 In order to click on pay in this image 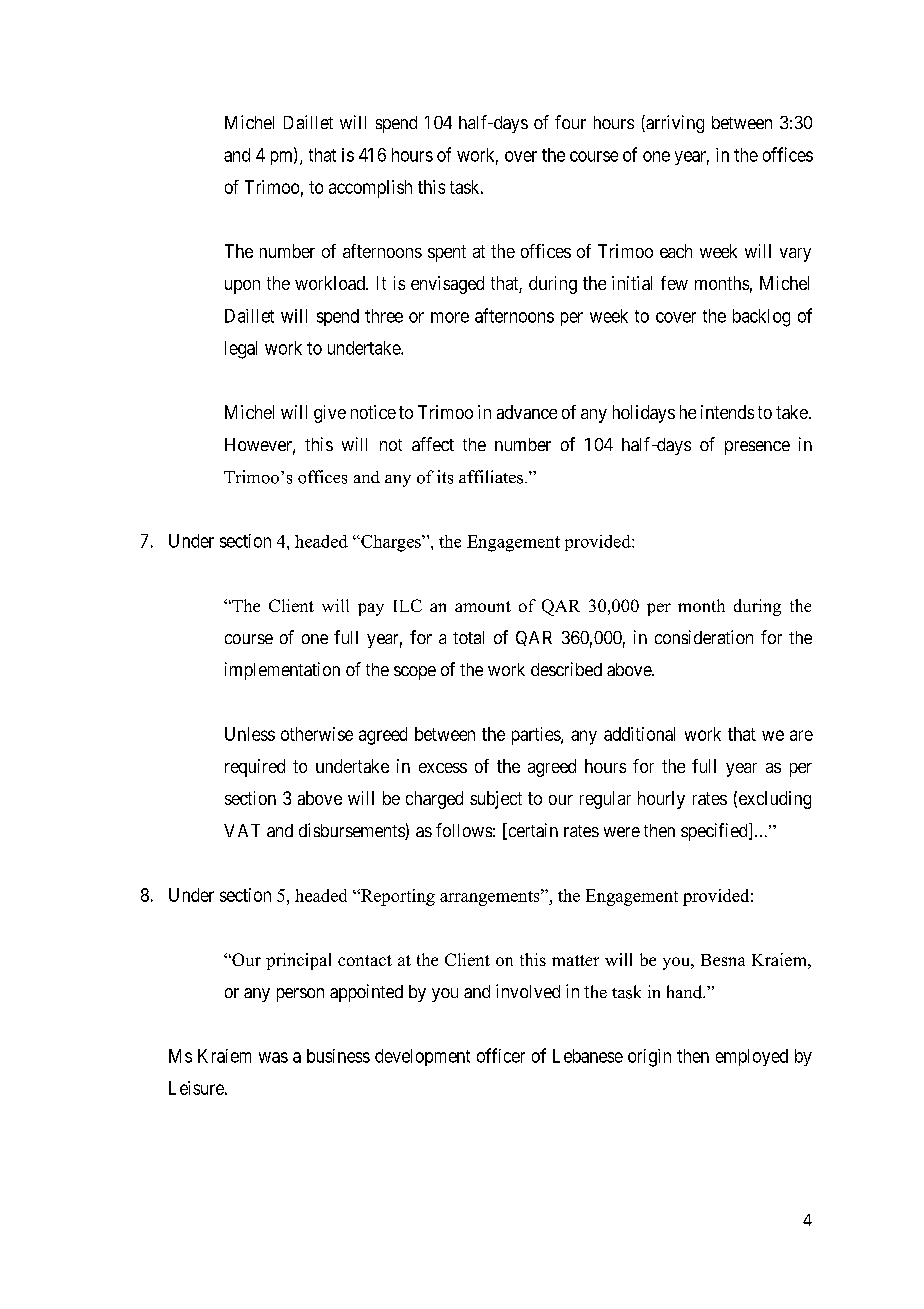, I will do `click(371, 609)`.
